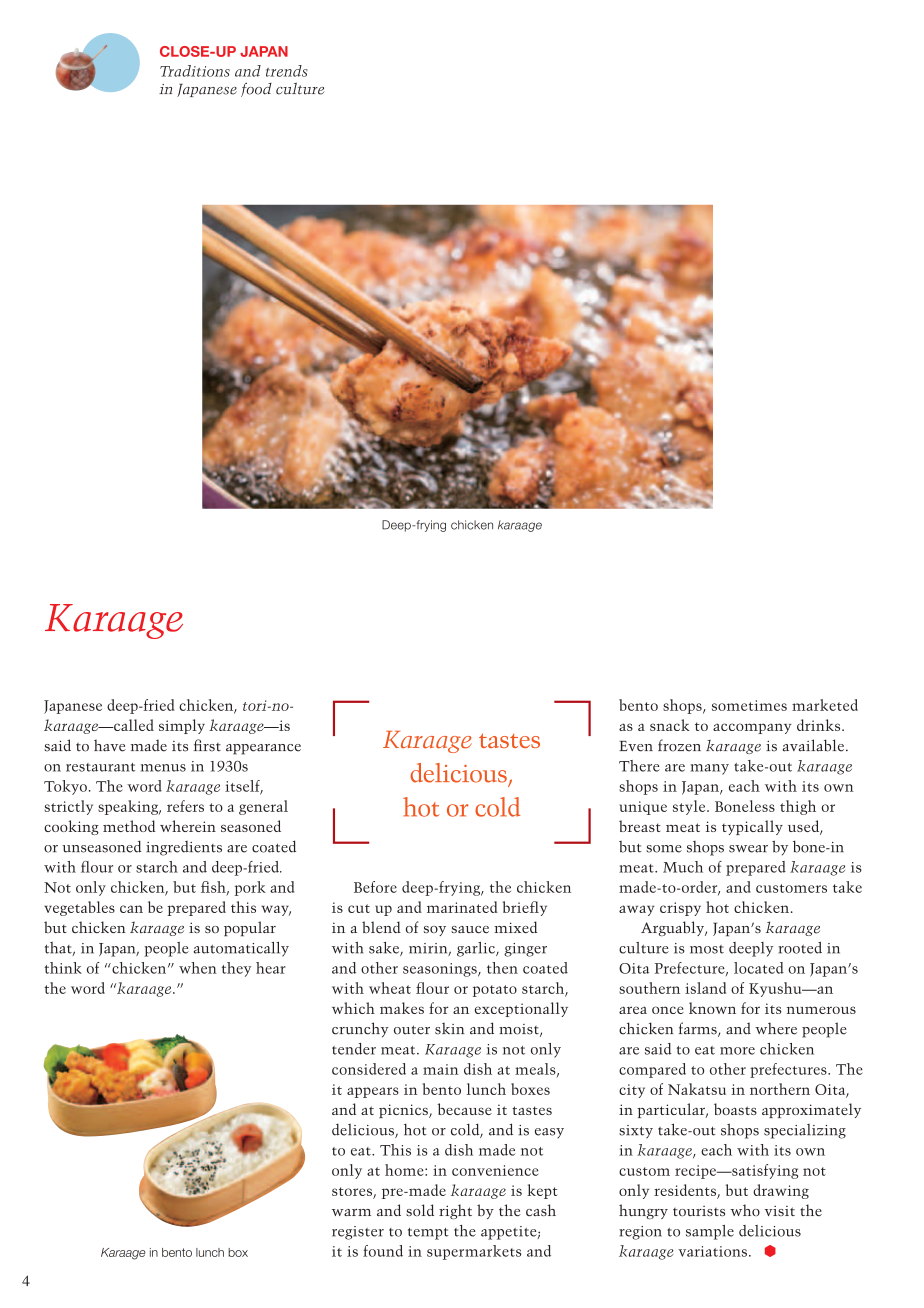 The height and width of the screenshot is (1308, 924). Describe the element at coordinates (263, 749) in the screenshot. I see `appearance` at that location.
